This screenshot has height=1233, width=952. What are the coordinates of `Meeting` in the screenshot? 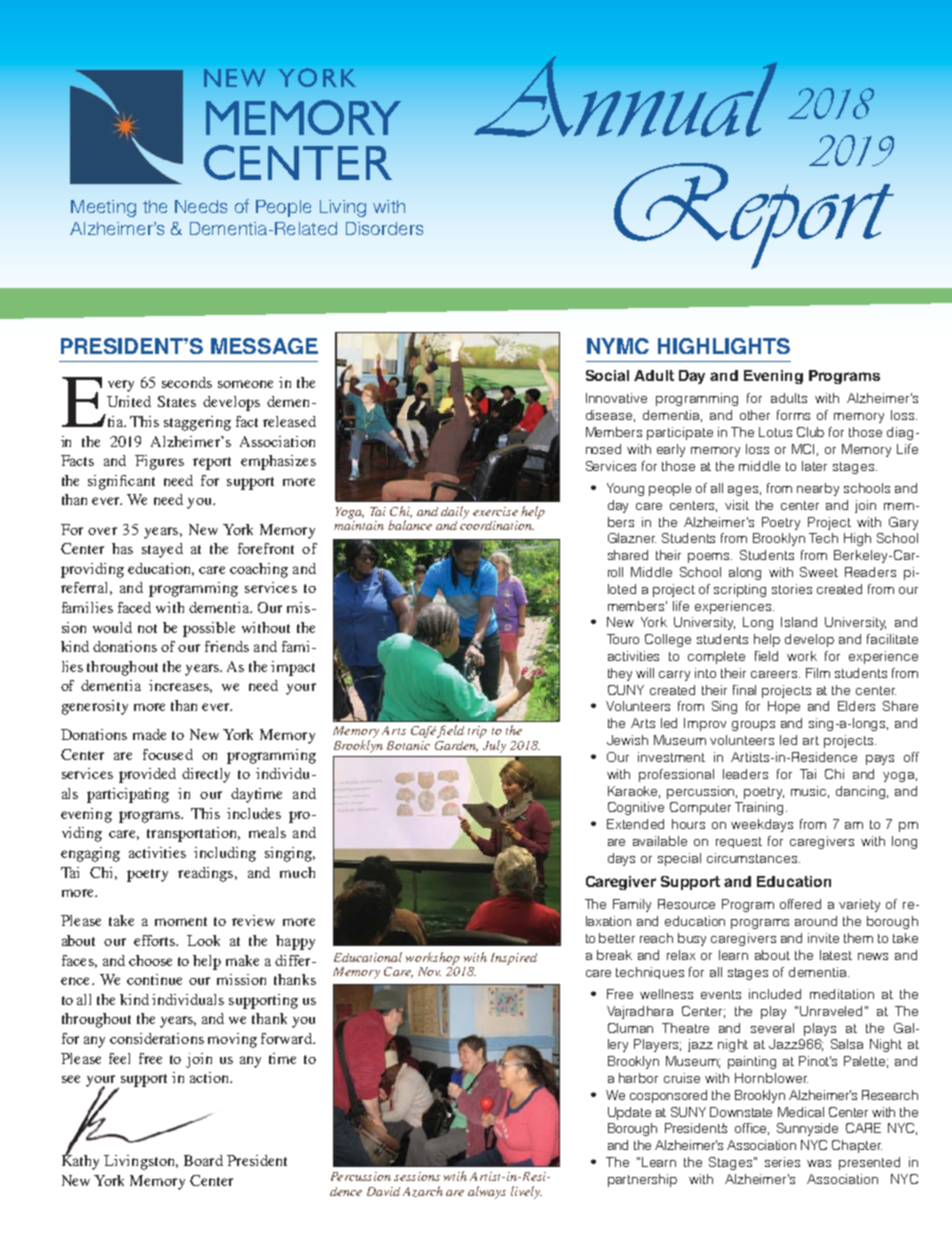 It's located at (103, 208).
